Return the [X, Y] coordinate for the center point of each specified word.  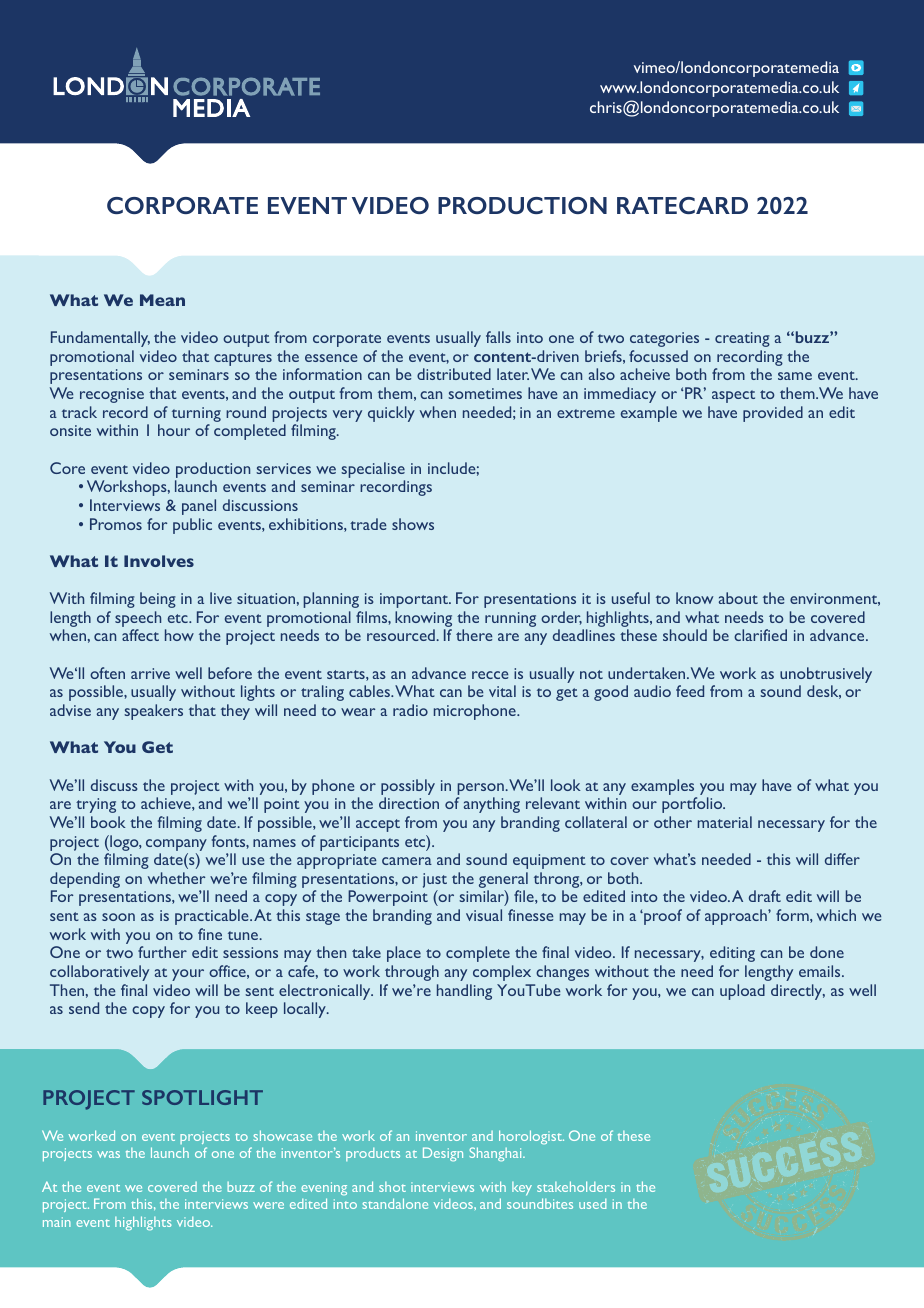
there [474, 635]
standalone [395, 1203]
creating [742, 339]
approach [737, 917]
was [108, 1154]
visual [484, 915]
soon [118, 917]
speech [138, 620]
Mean [162, 300]
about [738, 598]
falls [498, 337]
